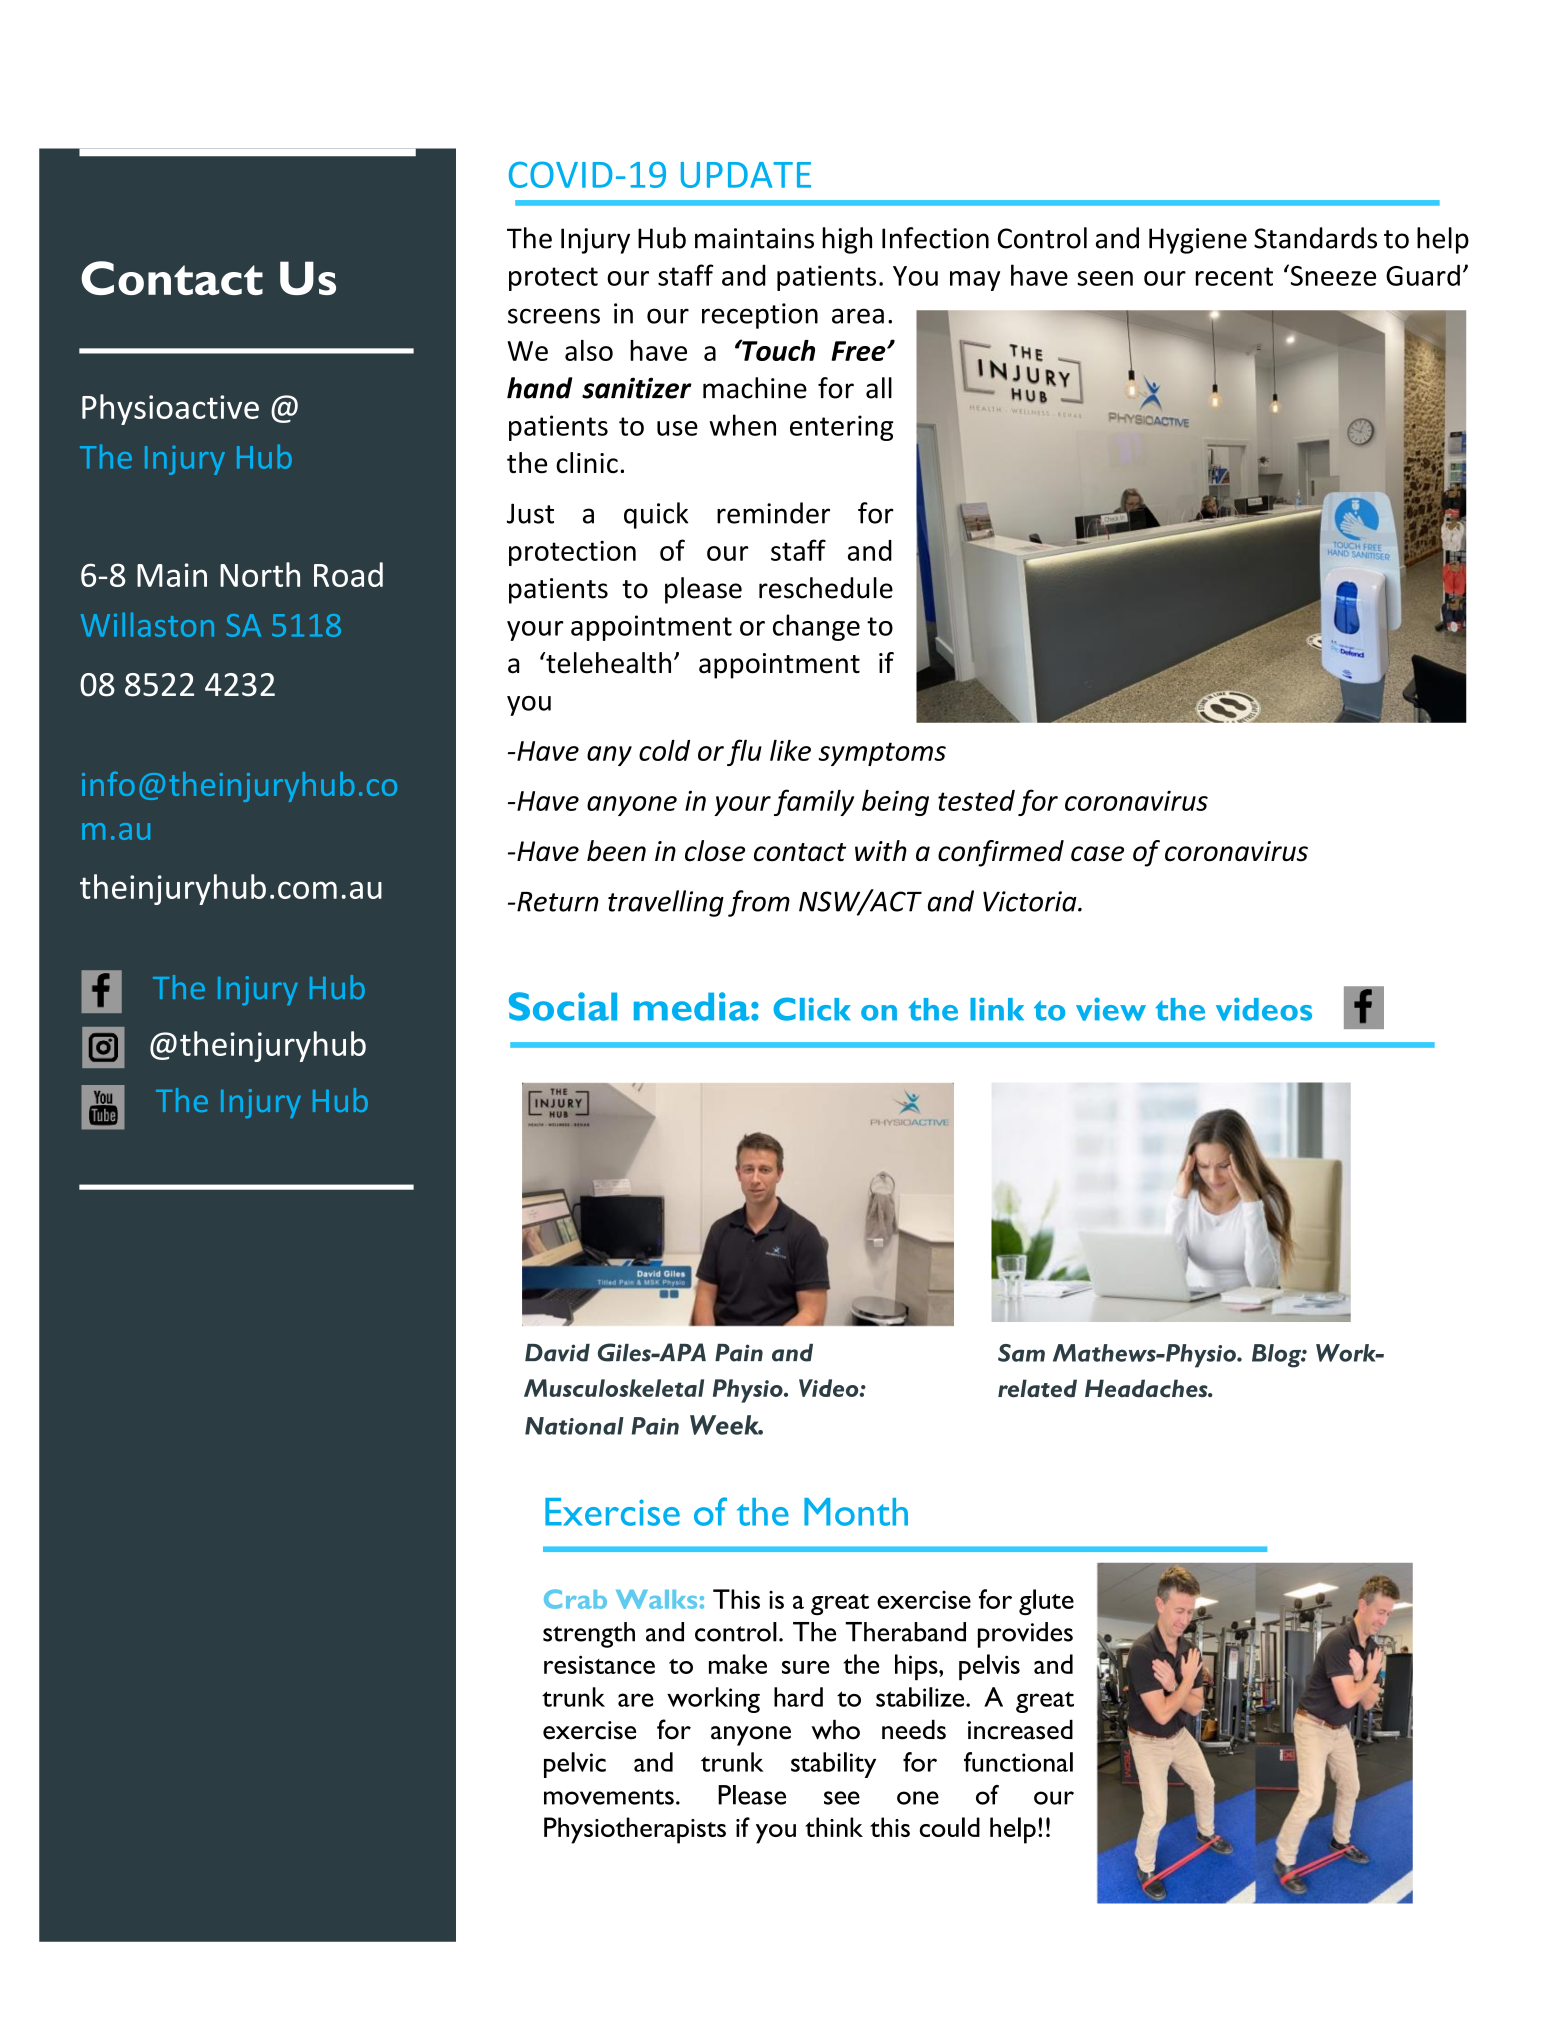  Describe the element at coordinates (1111, 1009) in the screenshot. I see `view` at that location.
